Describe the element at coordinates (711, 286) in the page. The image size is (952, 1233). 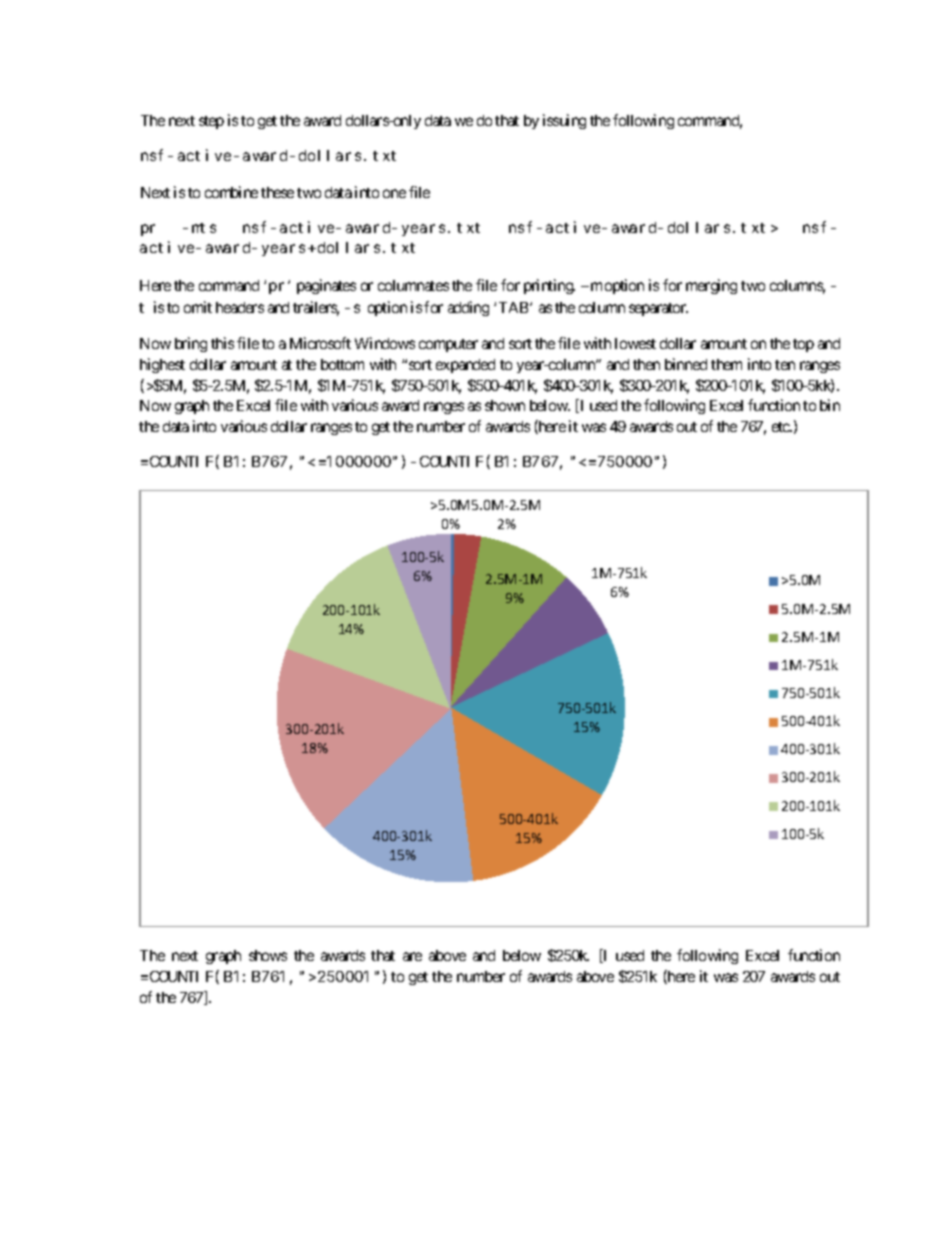
I see `merging` at that location.
